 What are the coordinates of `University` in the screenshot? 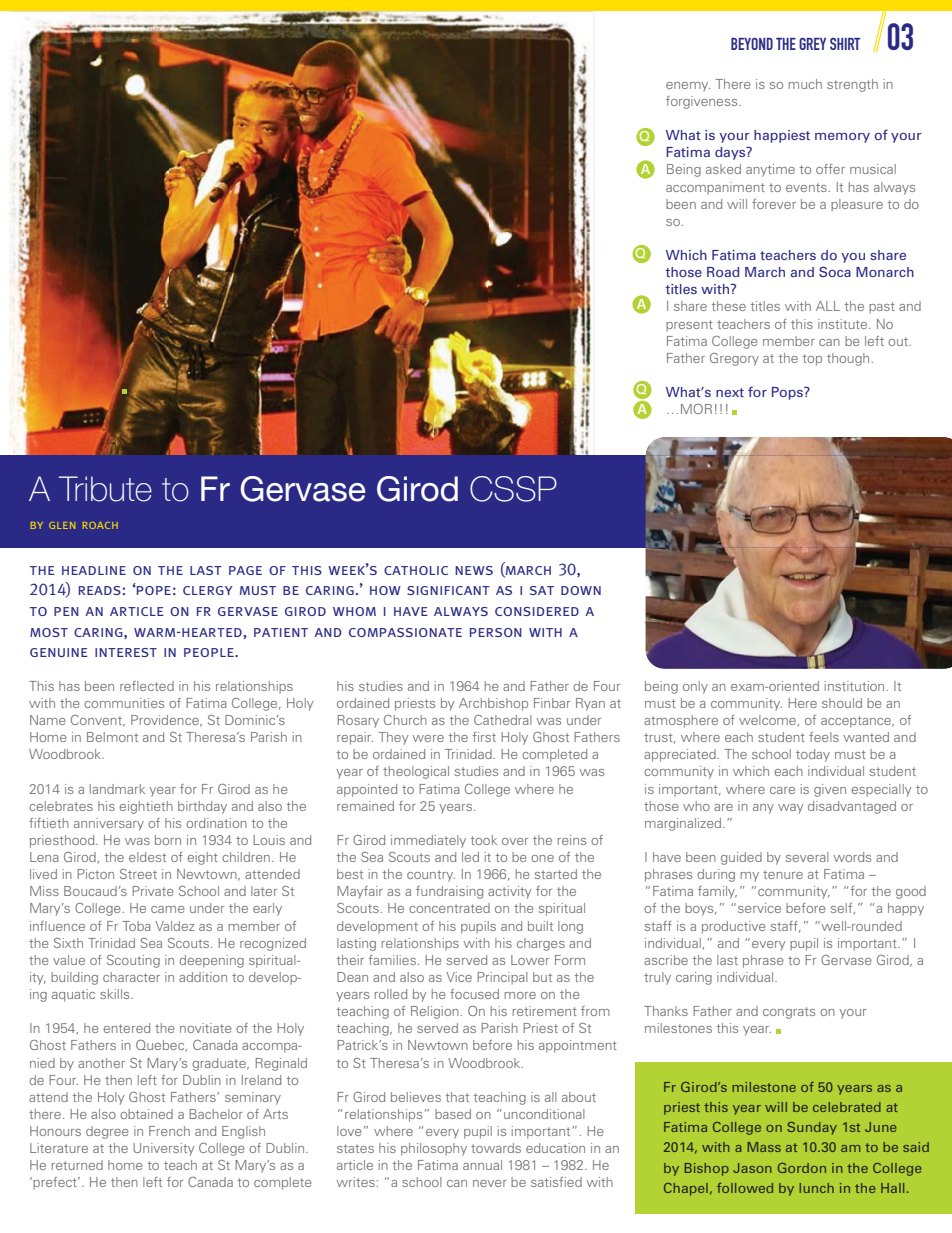 It's located at (163, 1149).
